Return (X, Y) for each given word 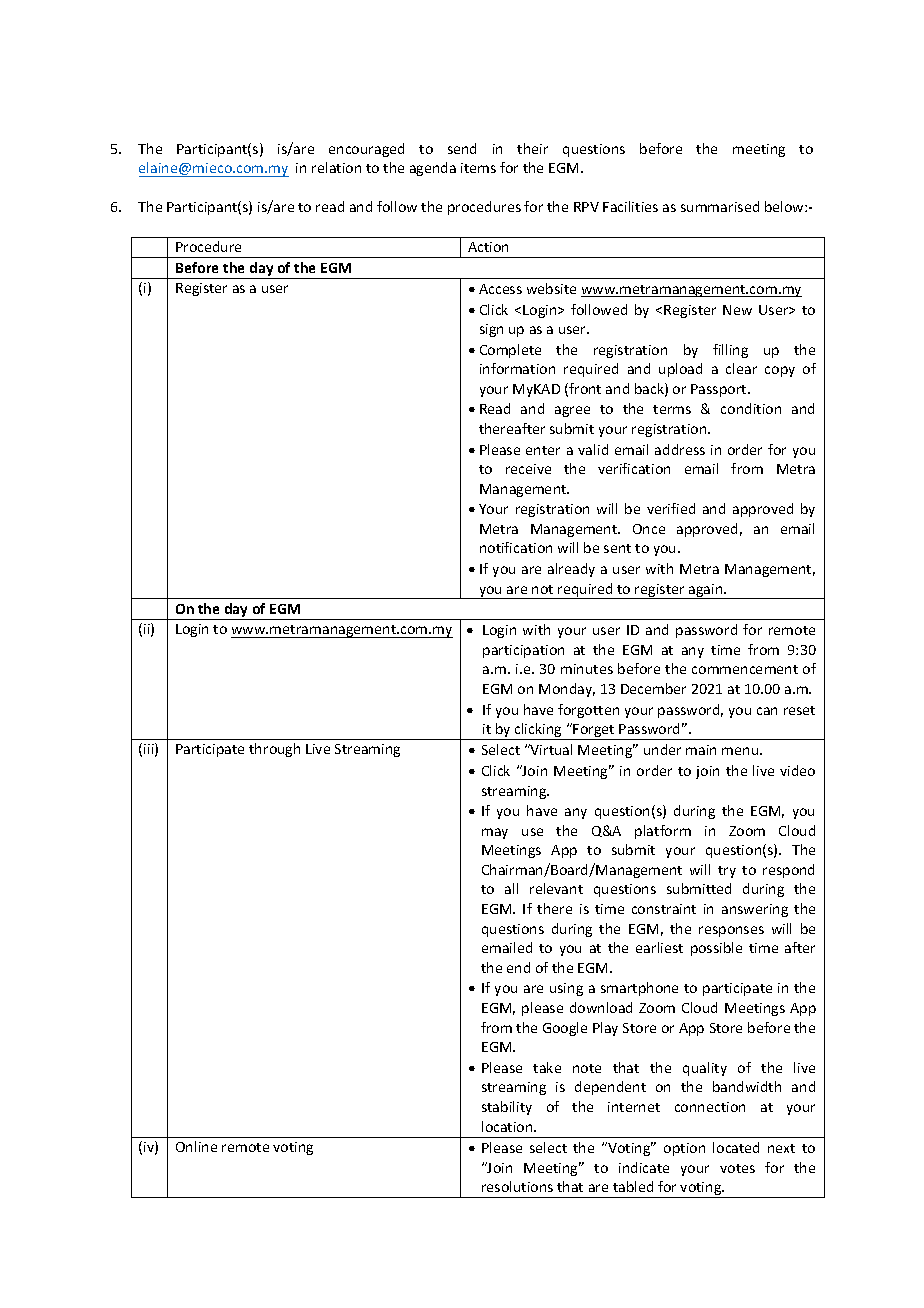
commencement (745, 669)
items (478, 168)
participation (523, 651)
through (274, 750)
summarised (720, 206)
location (508, 1126)
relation (336, 167)
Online (196, 1146)
